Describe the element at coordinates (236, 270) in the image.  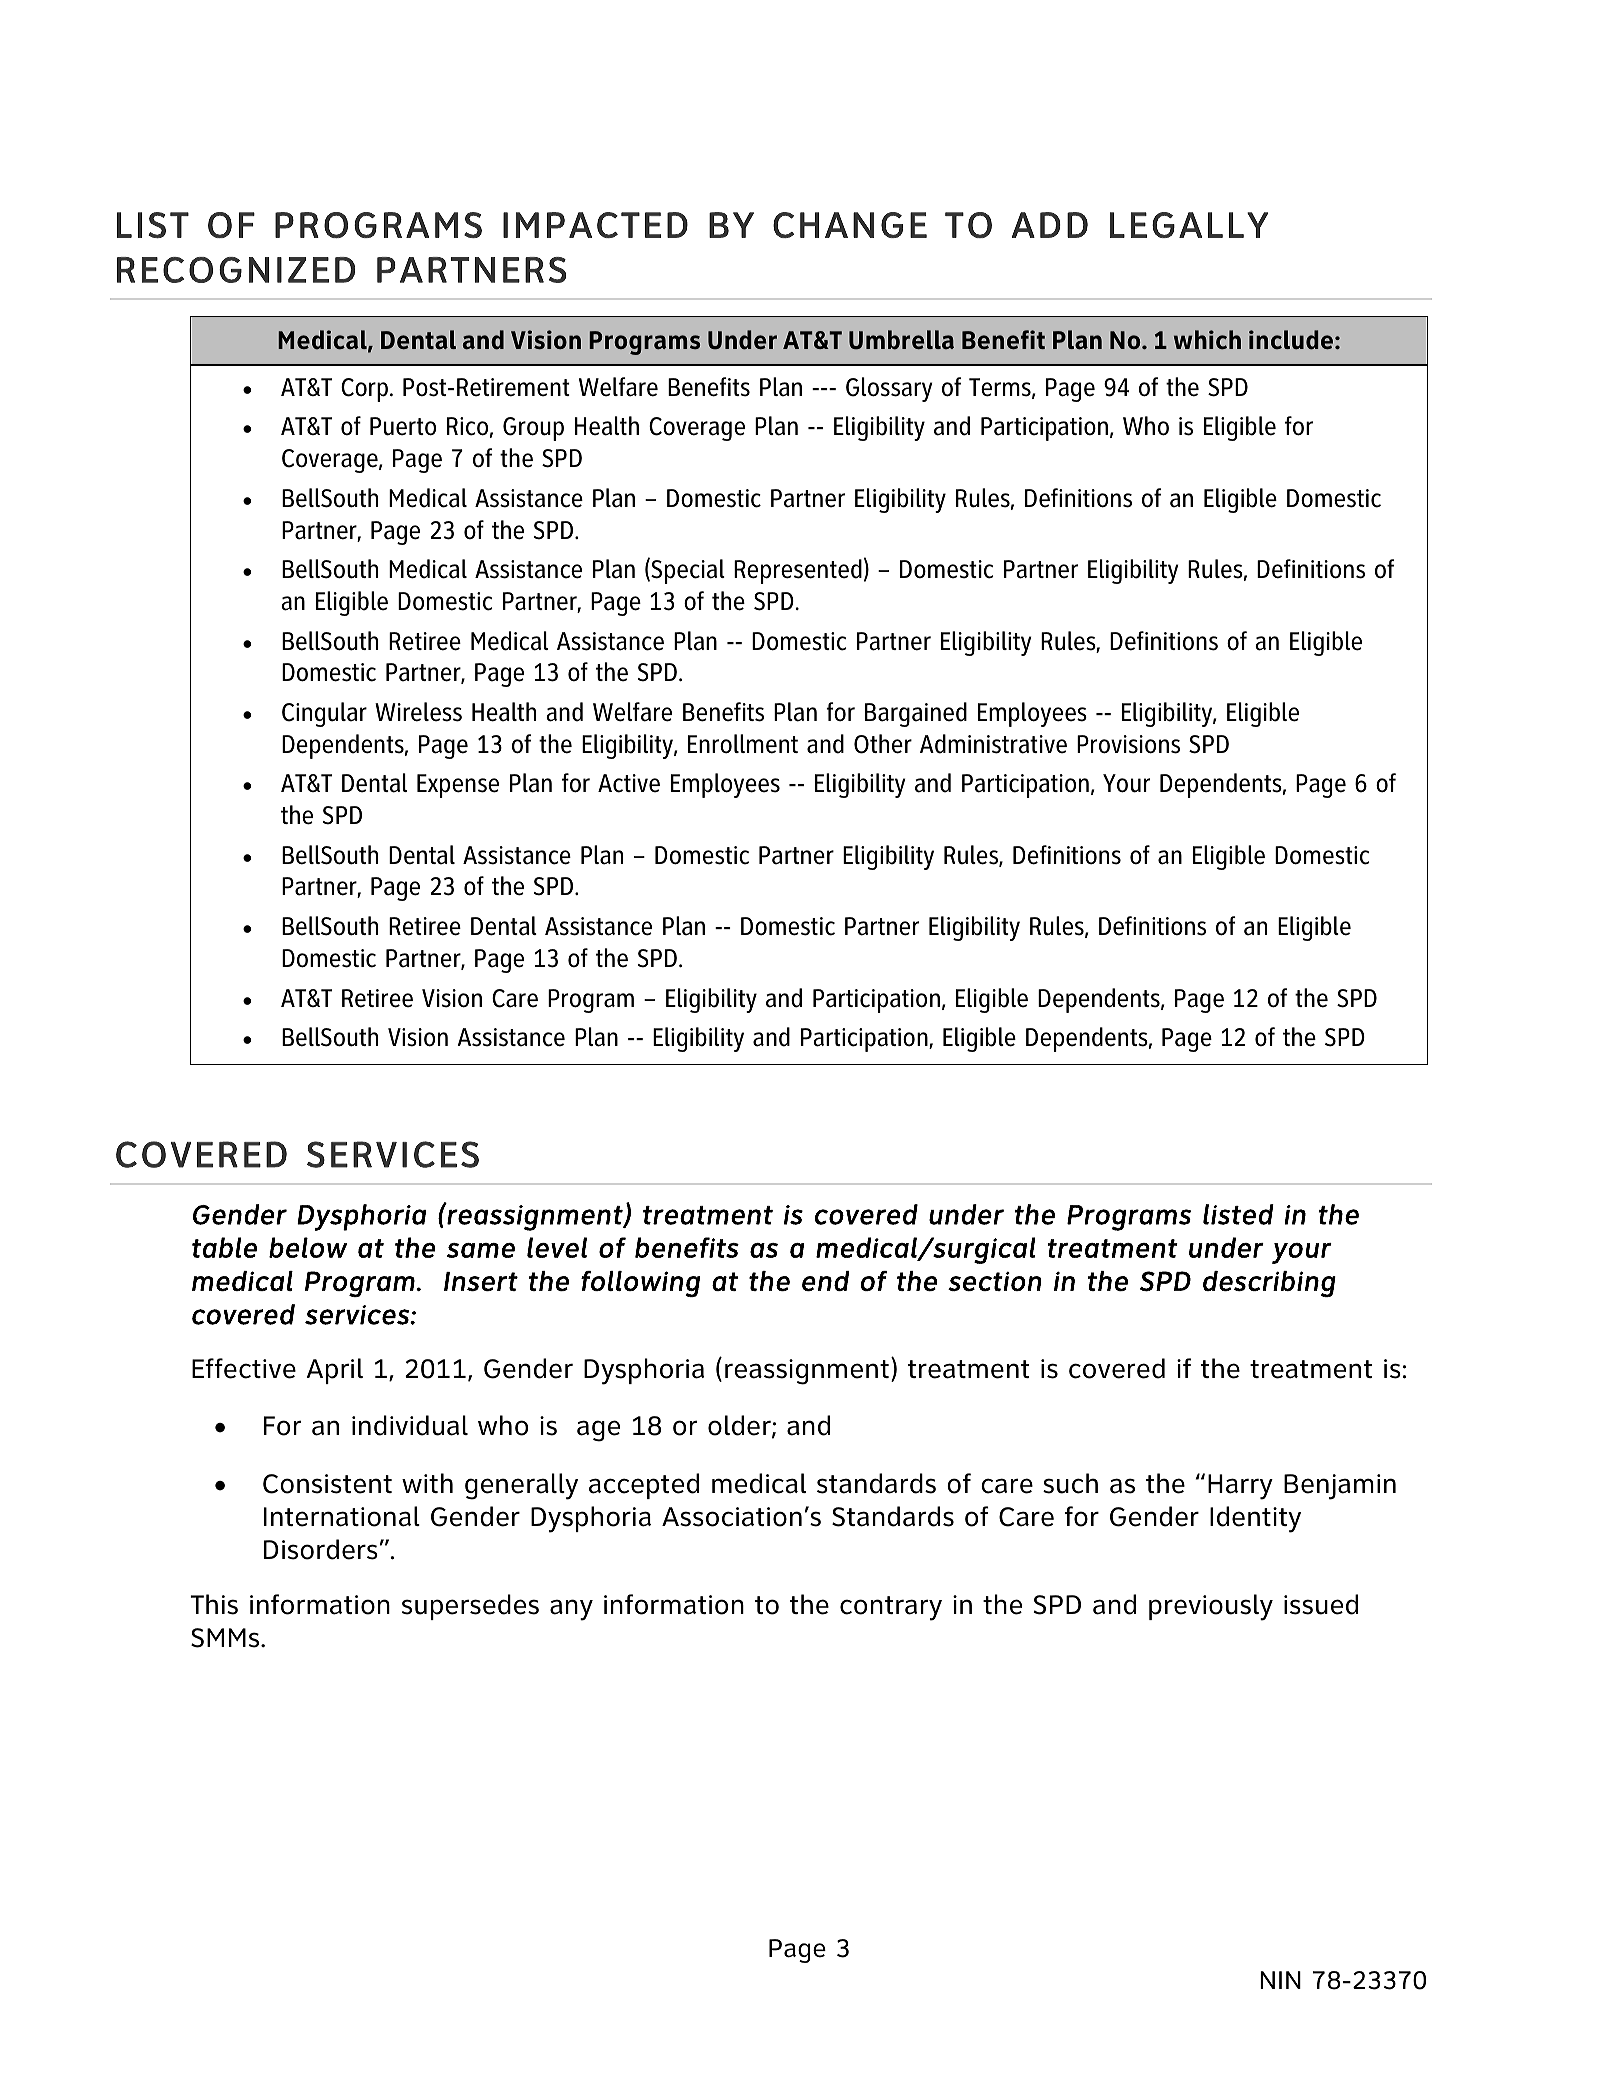
I see `RECOGNIZED` at that location.
